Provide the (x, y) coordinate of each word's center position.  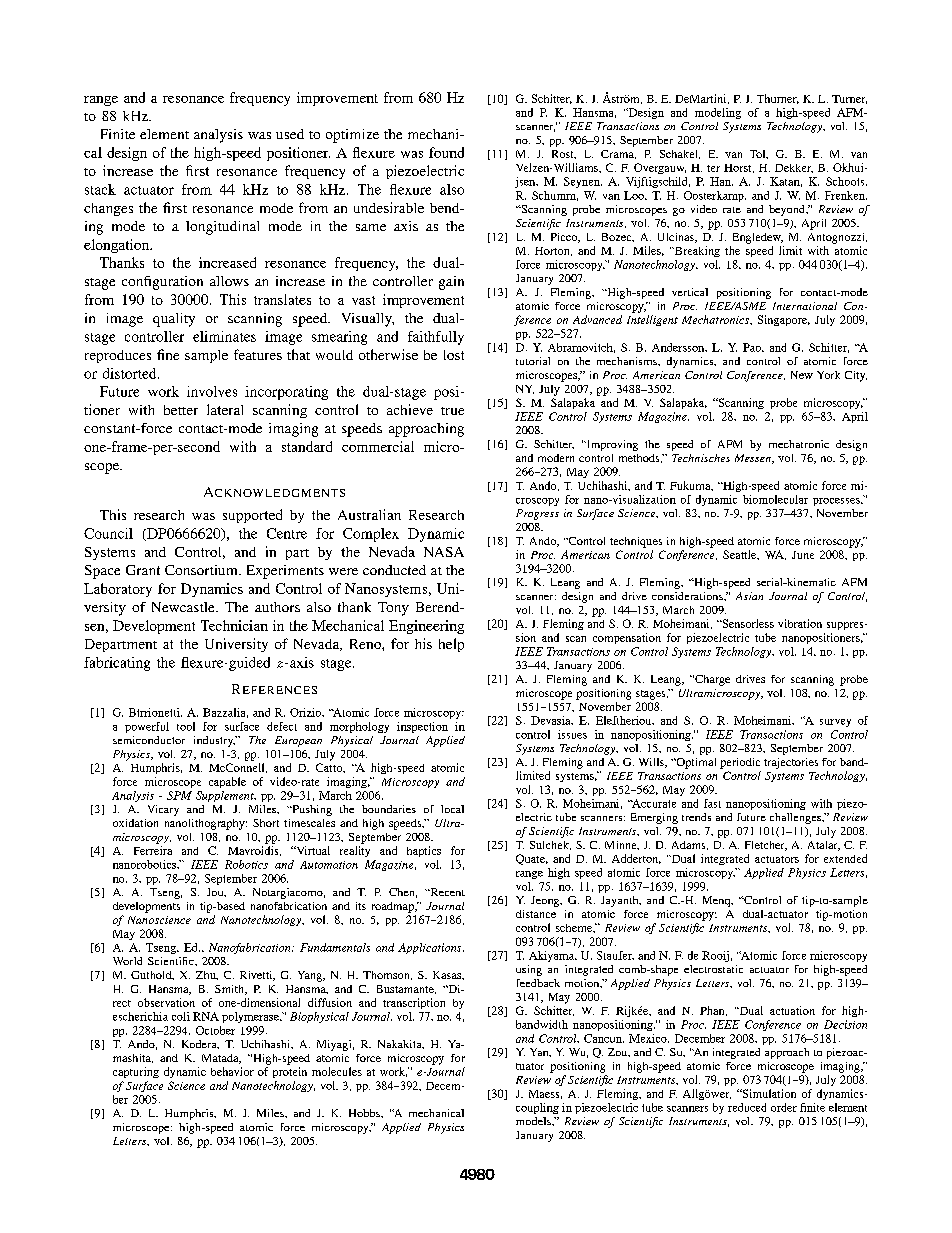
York (828, 375)
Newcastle (184, 607)
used (290, 134)
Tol (759, 154)
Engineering (426, 627)
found (446, 152)
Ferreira (153, 850)
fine (168, 354)
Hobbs (365, 1113)
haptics (424, 851)
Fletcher (766, 846)
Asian (749, 596)
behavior (232, 1071)
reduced (747, 1107)
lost (454, 355)
